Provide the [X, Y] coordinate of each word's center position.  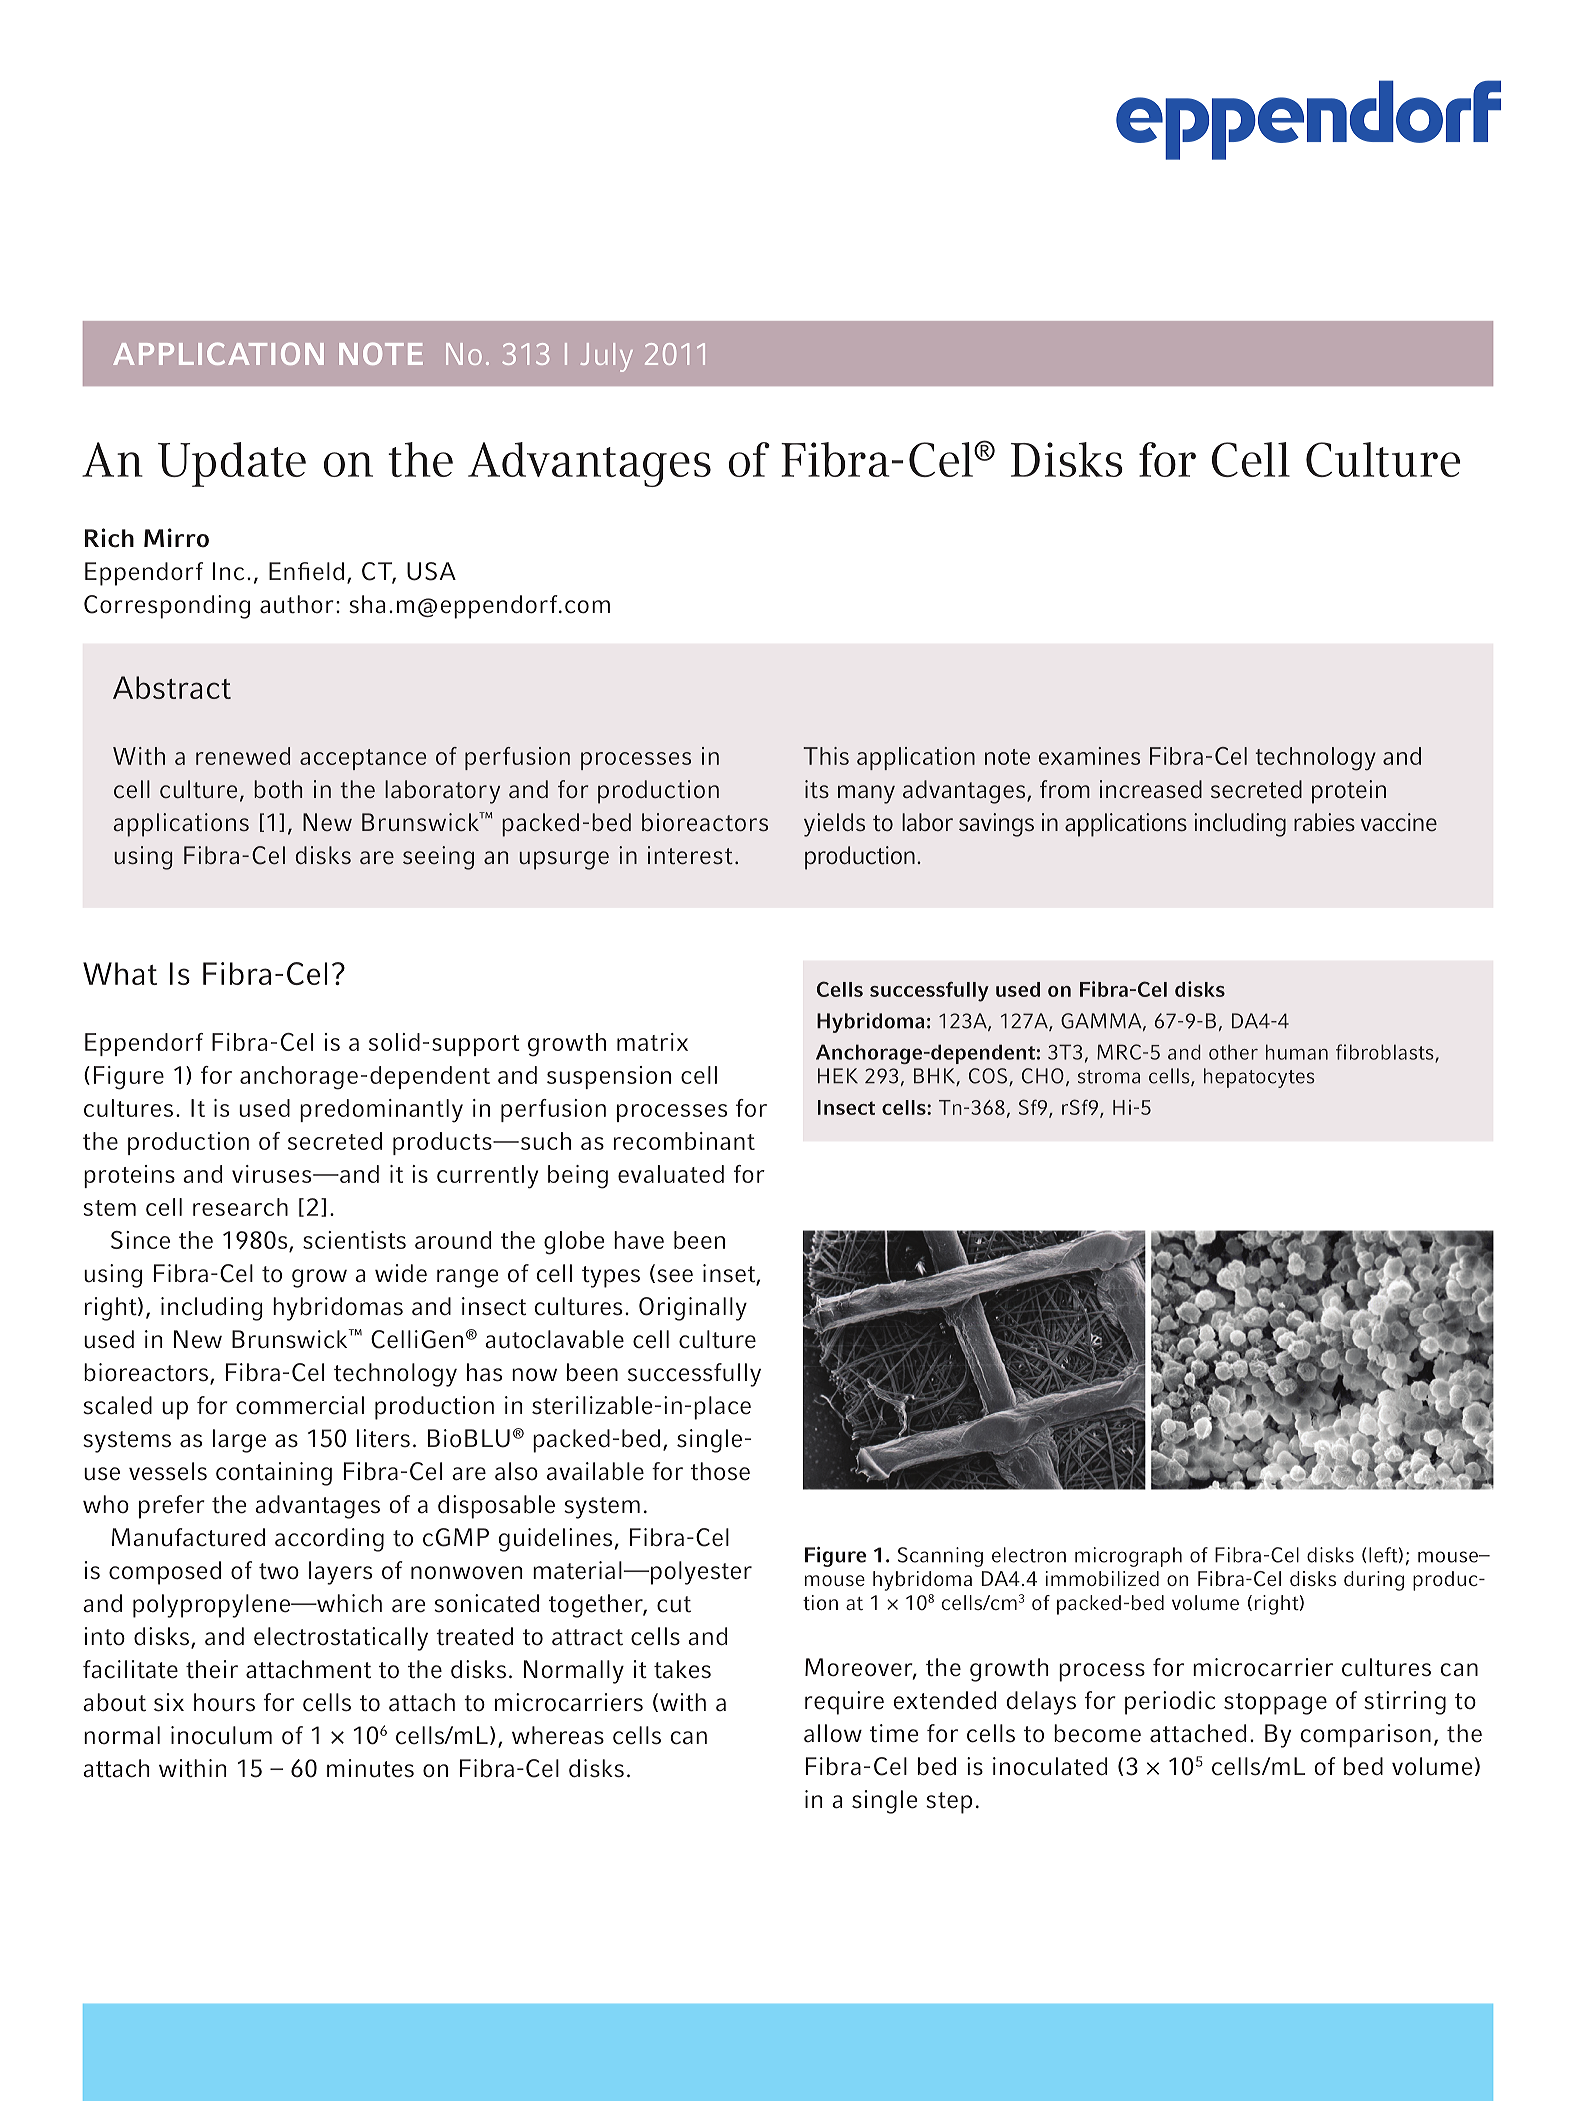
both [278, 789]
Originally [693, 1309]
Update [232, 464]
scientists [354, 1240]
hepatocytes [1259, 1078]
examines [1089, 756]
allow [833, 1733]
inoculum [221, 1735]
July [607, 357]
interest [690, 855]
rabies [1324, 822]
